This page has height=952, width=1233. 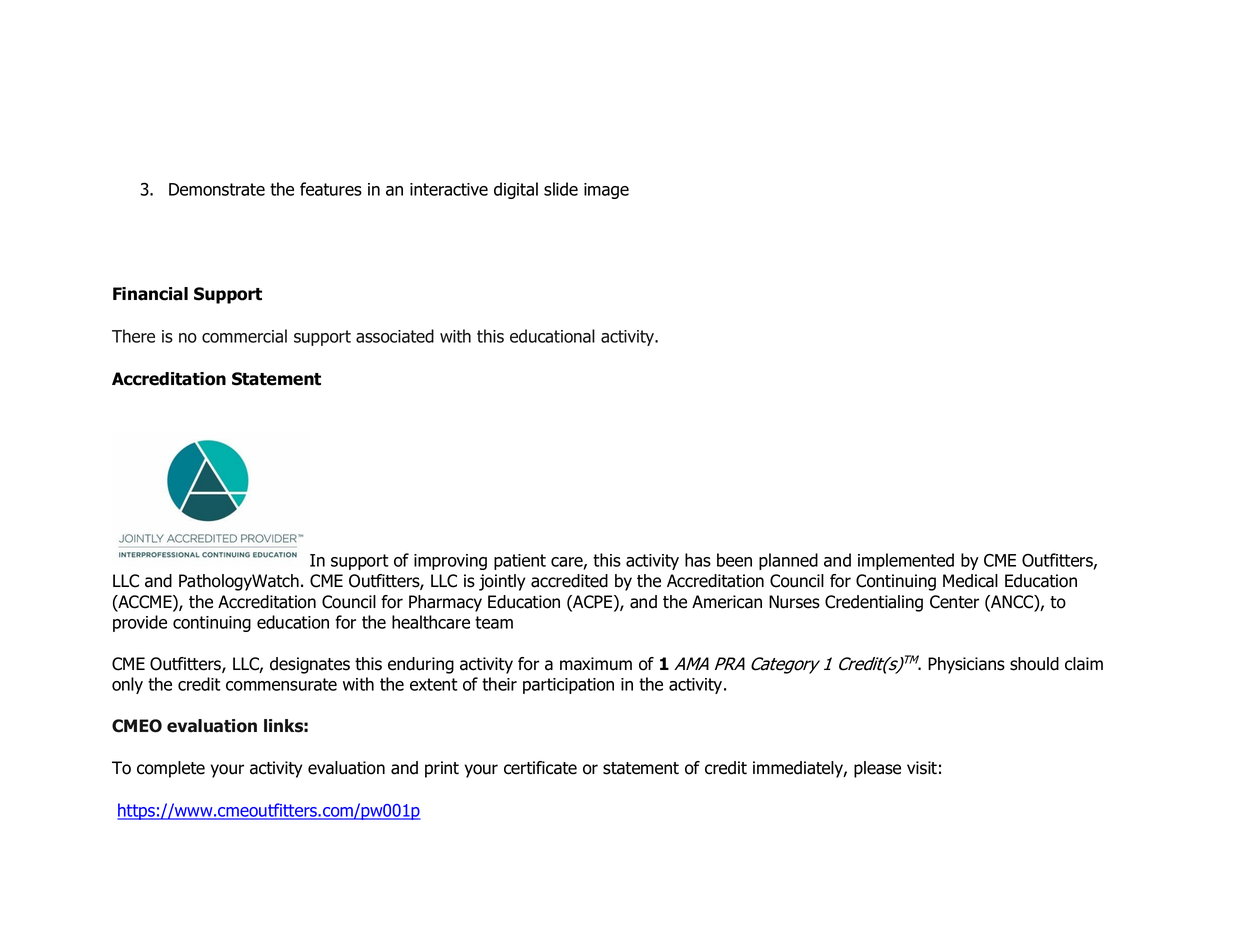 I want to click on Demonstrate, so click(x=217, y=189).
